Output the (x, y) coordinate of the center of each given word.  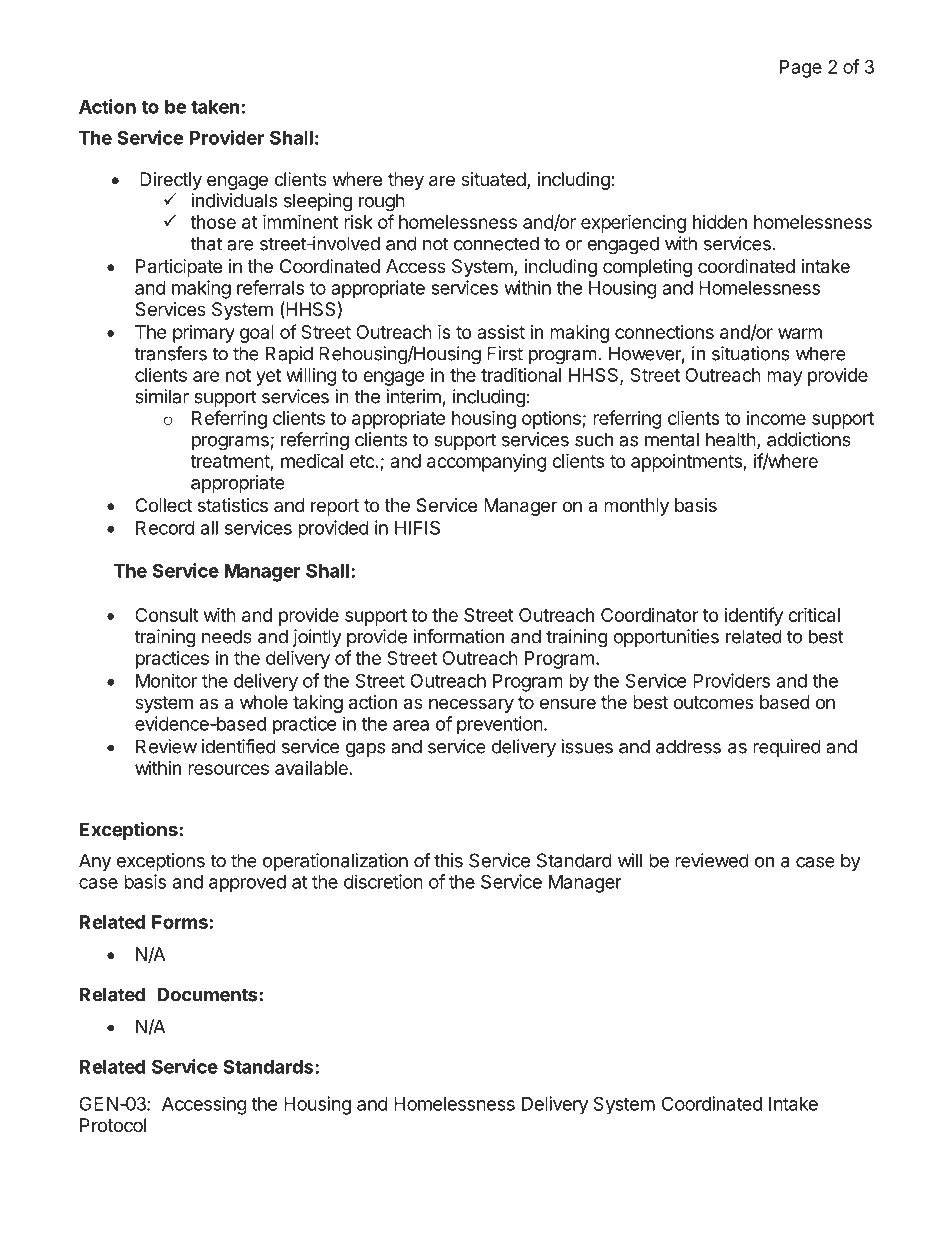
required (787, 748)
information (458, 636)
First (505, 353)
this (448, 860)
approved (247, 884)
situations (751, 353)
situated (493, 179)
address (688, 746)
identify (753, 616)
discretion (383, 881)
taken (215, 107)
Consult (167, 615)
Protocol (113, 1125)
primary (204, 334)
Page (801, 69)
